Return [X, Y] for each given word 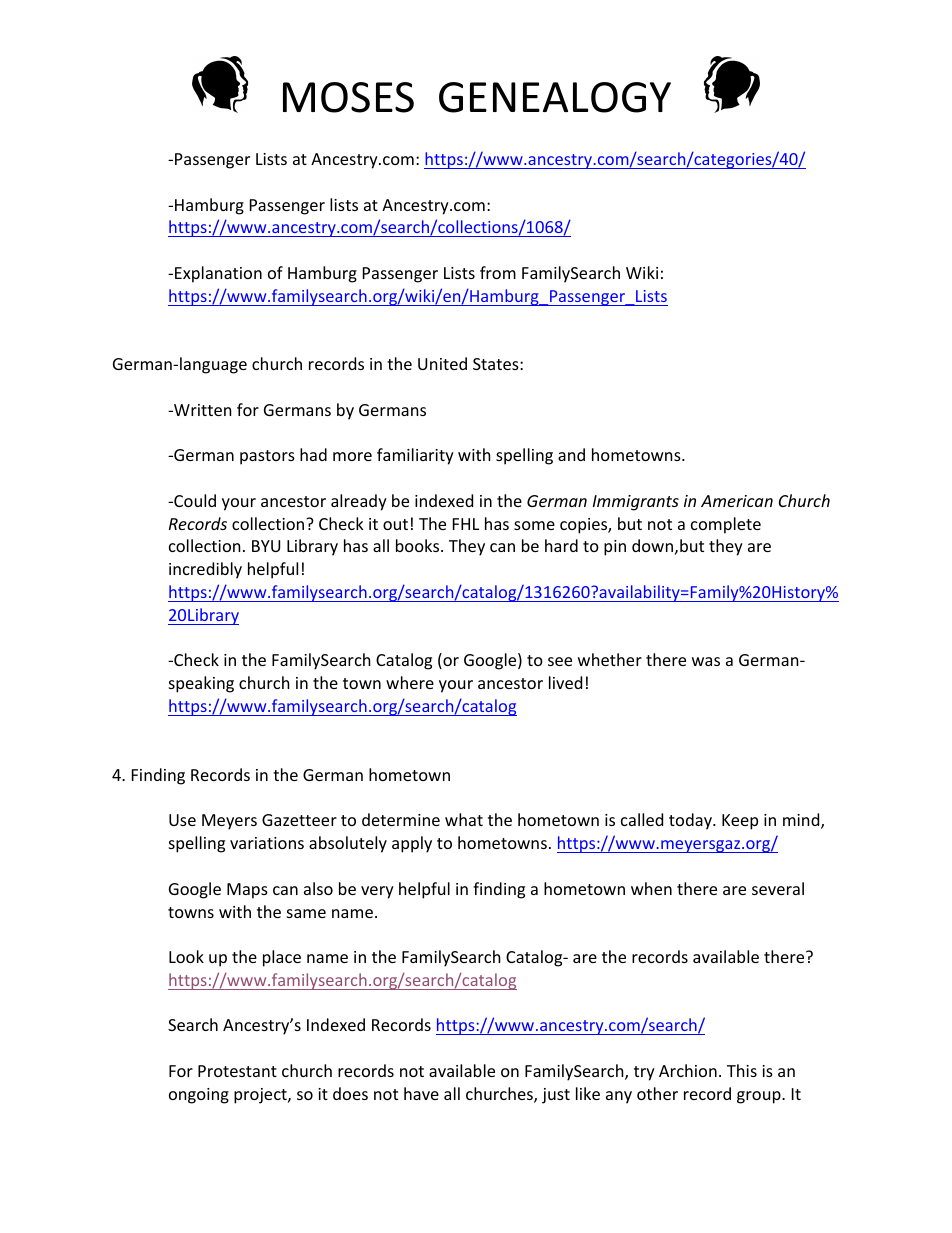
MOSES [348, 97]
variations [267, 843]
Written [202, 410]
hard [561, 545]
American [737, 501]
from [498, 272]
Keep [740, 822]
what [464, 819]
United [442, 363]
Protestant [237, 1071]
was [706, 661]
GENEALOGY [555, 97]
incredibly [205, 570]
